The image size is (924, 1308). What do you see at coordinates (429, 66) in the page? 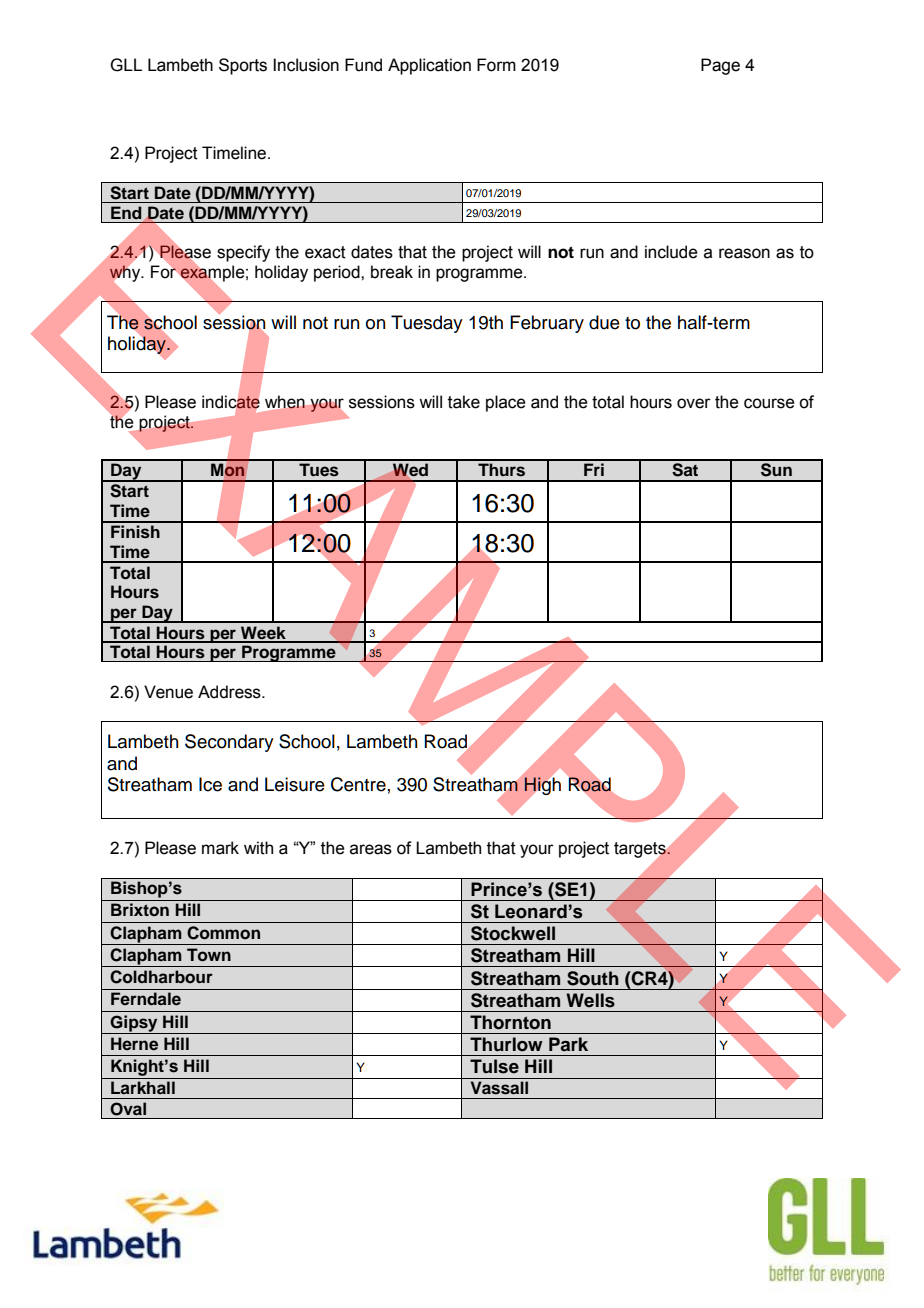
I see `Application` at bounding box center [429, 66].
